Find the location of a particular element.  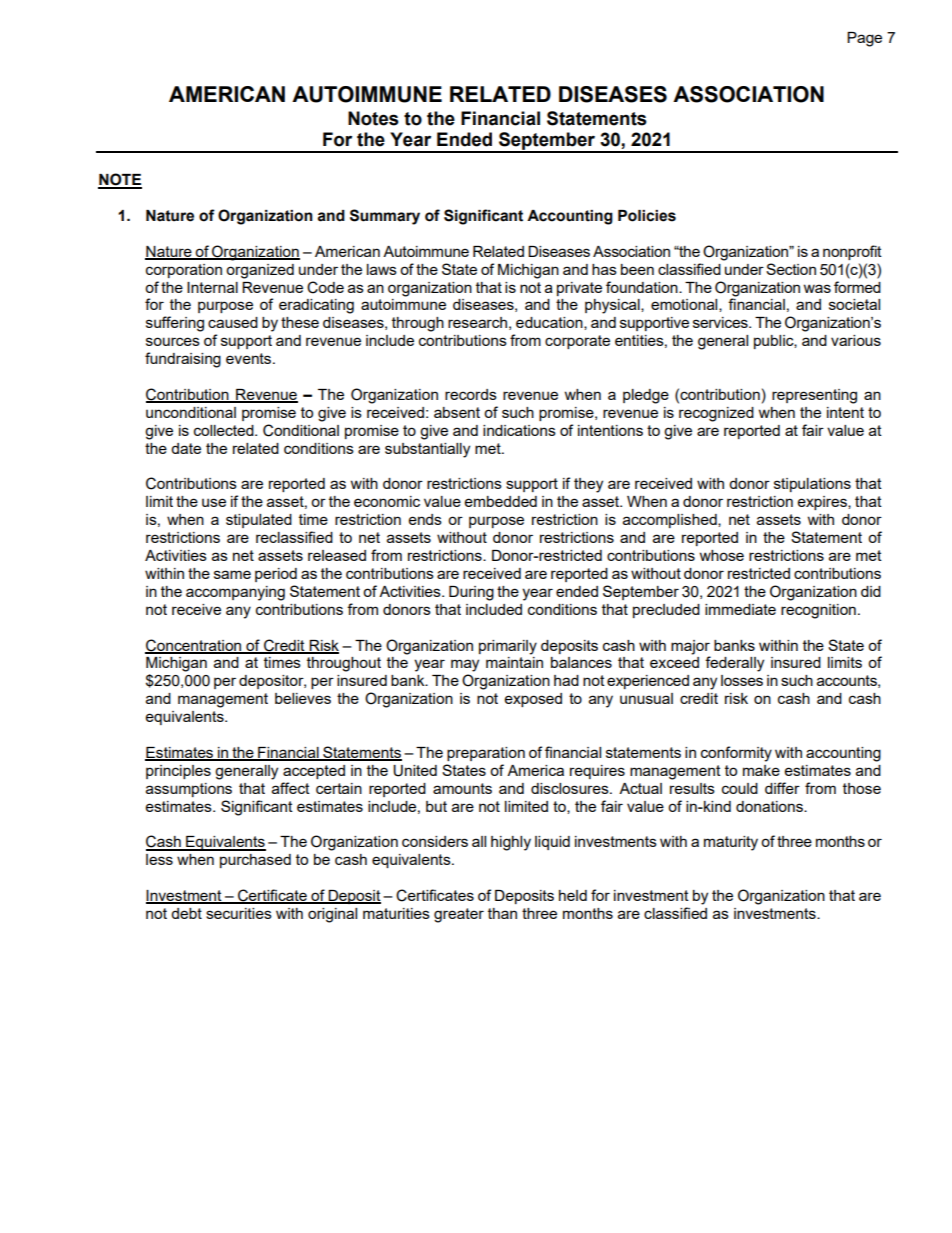

Policies is located at coordinates (647, 216).
